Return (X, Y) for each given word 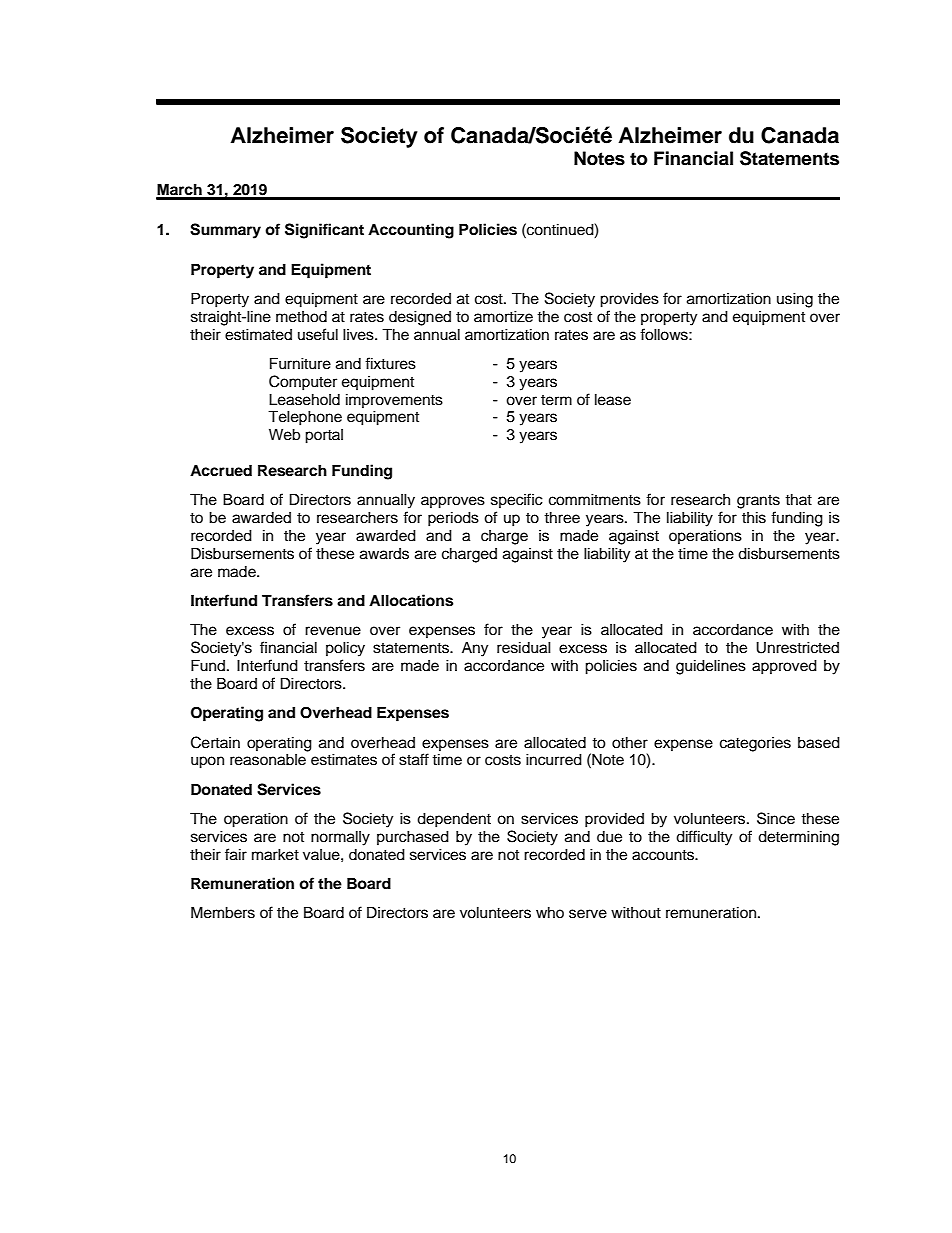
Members (223, 912)
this (754, 517)
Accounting (411, 231)
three (562, 517)
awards (384, 554)
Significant (324, 231)
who (550, 912)
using (795, 300)
